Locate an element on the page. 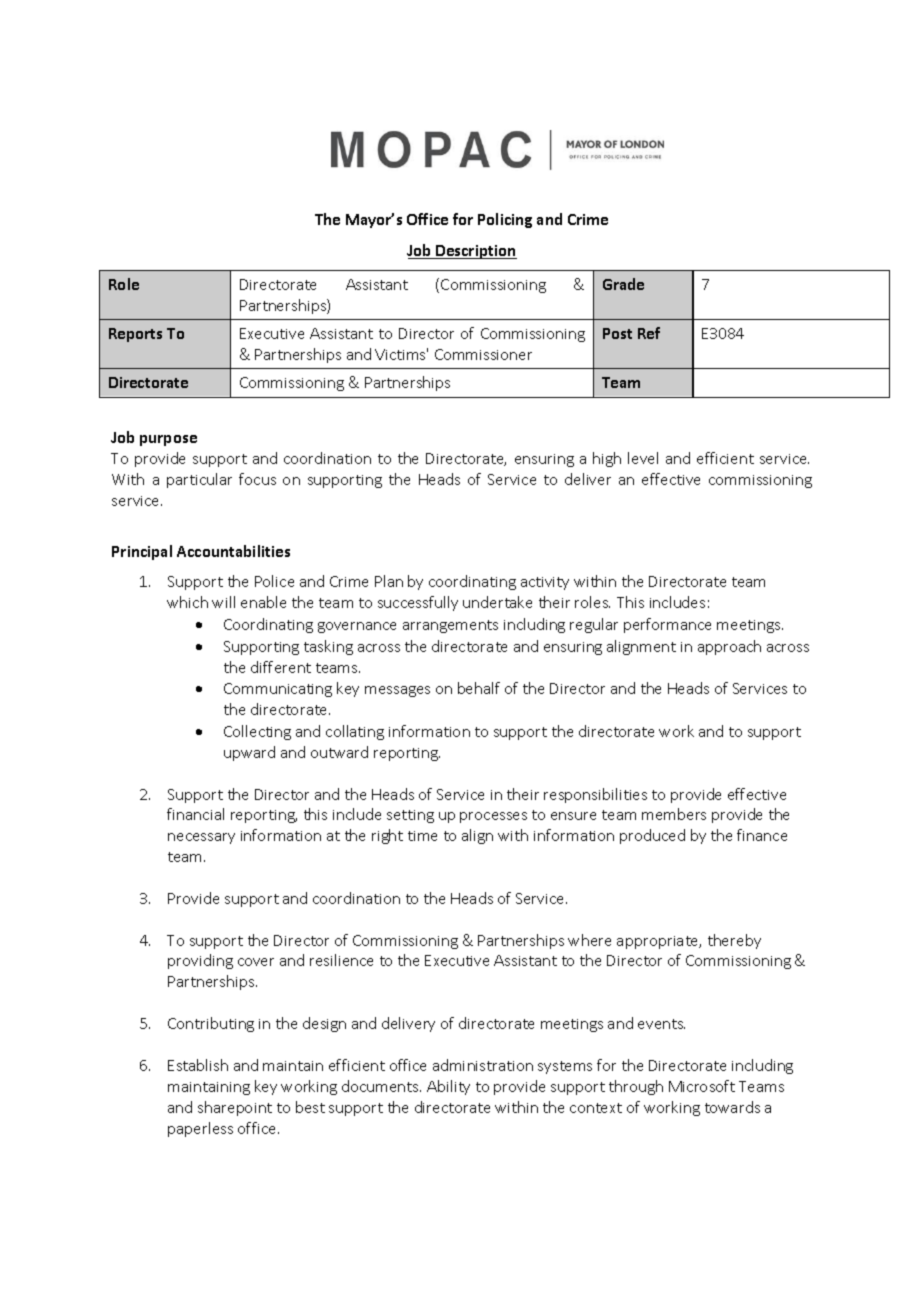 The width and height of the image is (924, 1308). members is located at coordinates (674, 814).
